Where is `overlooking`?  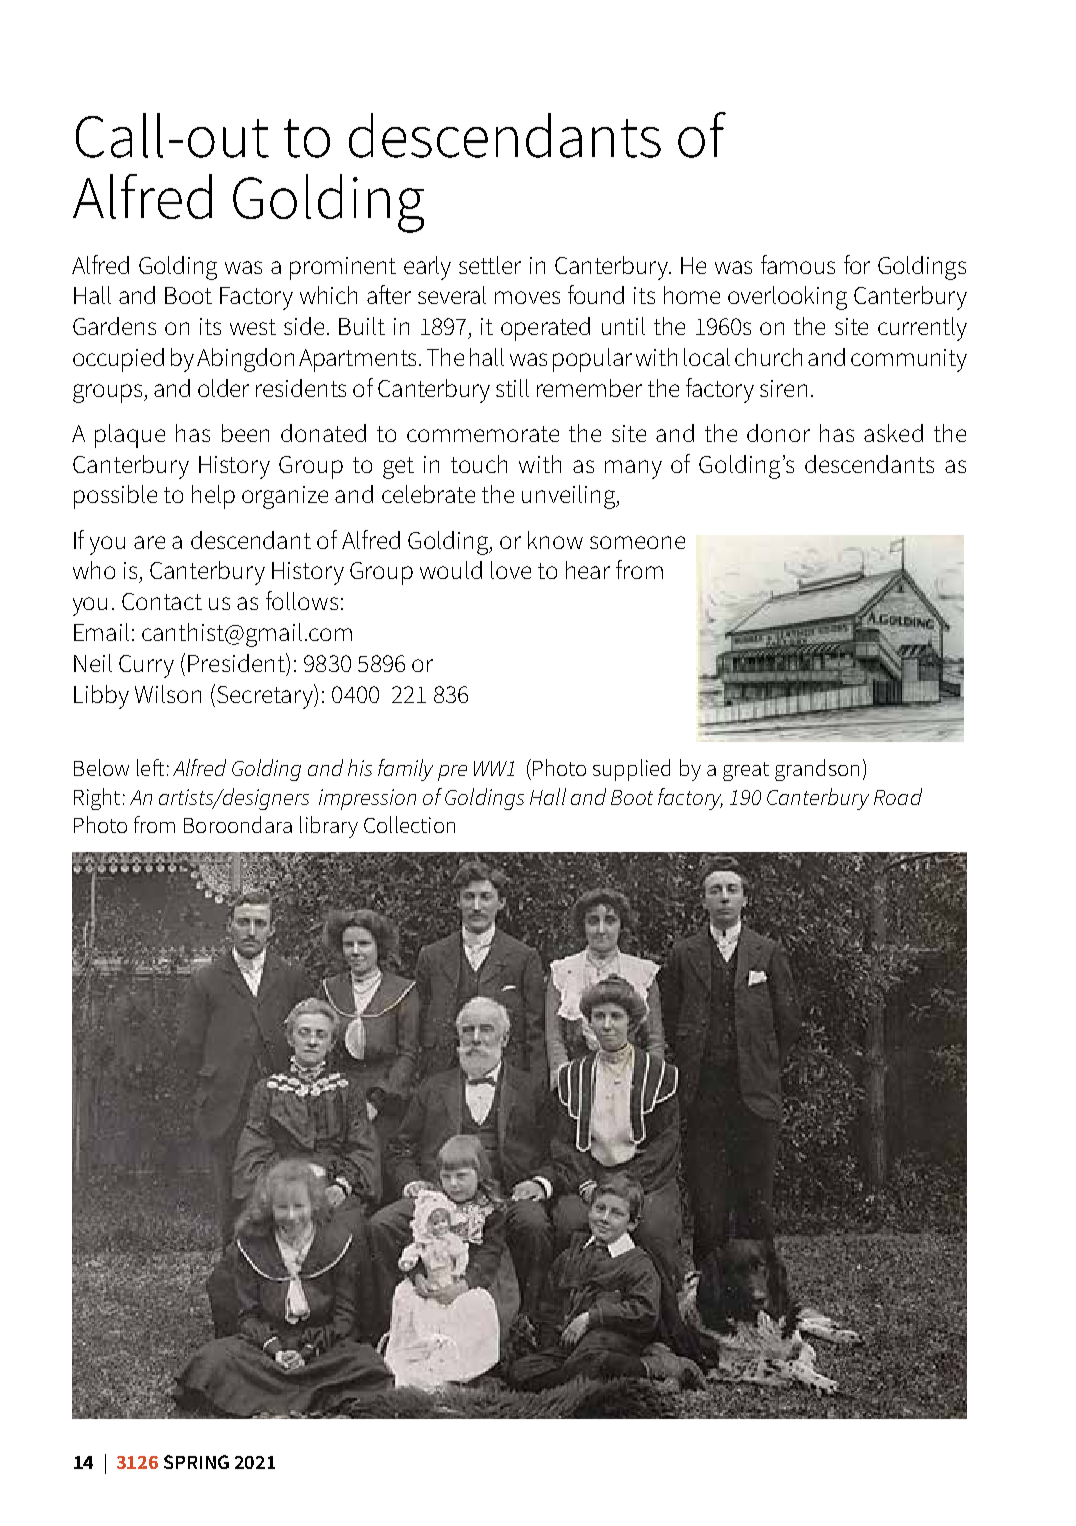
overlooking is located at coordinates (787, 298).
